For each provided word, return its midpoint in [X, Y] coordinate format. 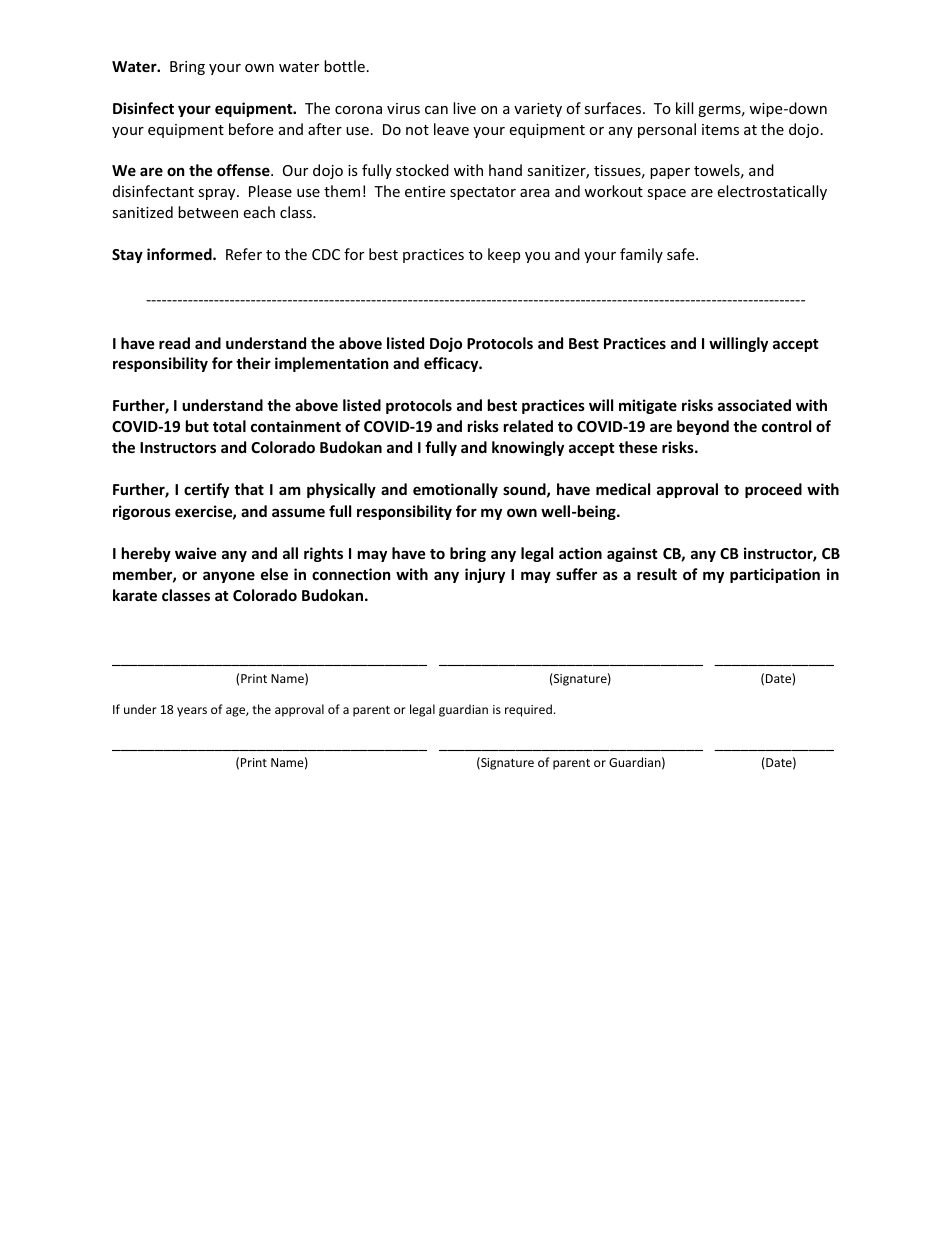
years [192, 712]
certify [206, 490]
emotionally [455, 490]
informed [180, 254]
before [251, 129]
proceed [773, 490]
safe [682, 254]
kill [684, 108]
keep [504, 255]
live [464, 108]
